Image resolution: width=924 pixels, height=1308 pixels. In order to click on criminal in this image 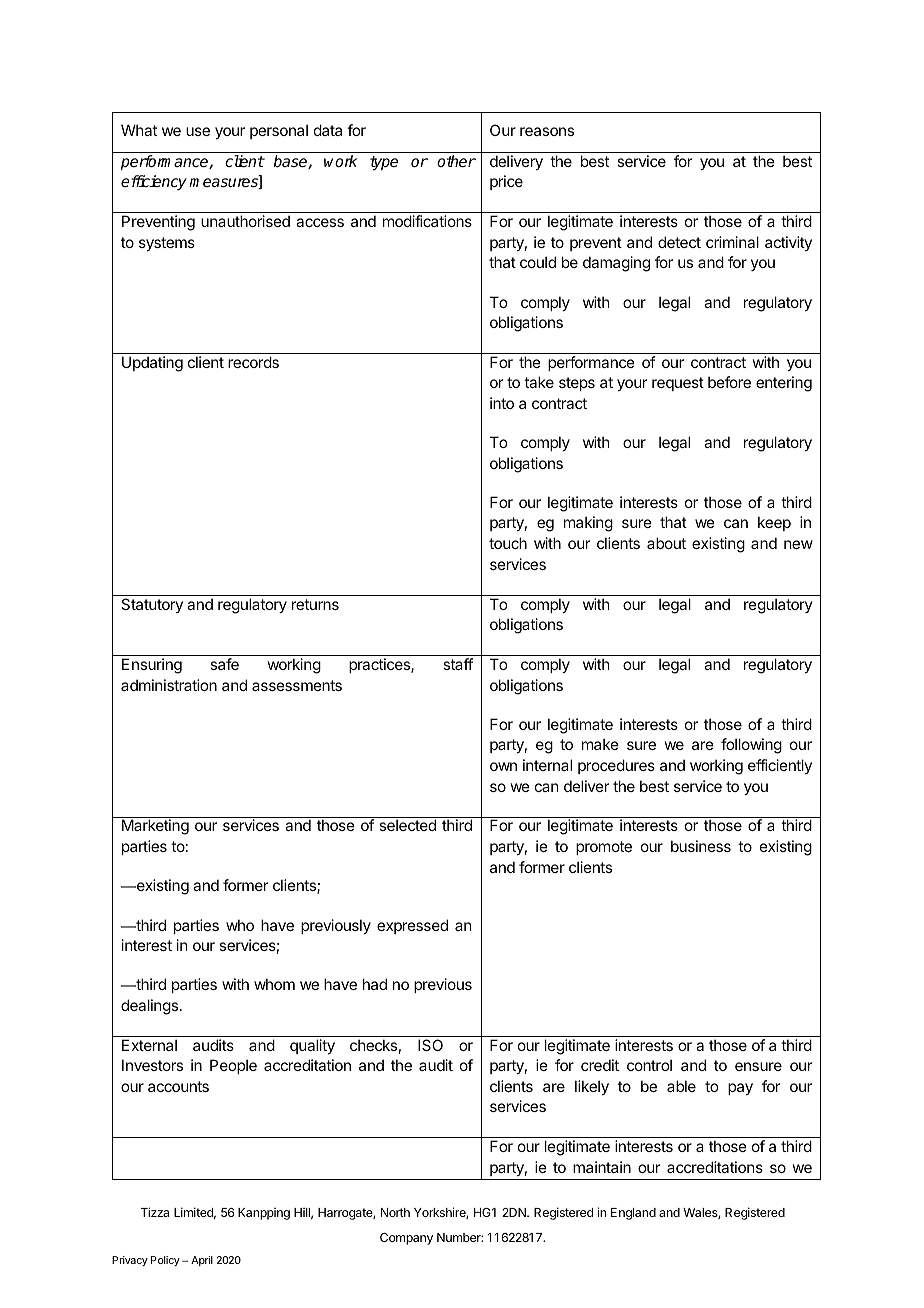, I will do `click(732, 242)`.
